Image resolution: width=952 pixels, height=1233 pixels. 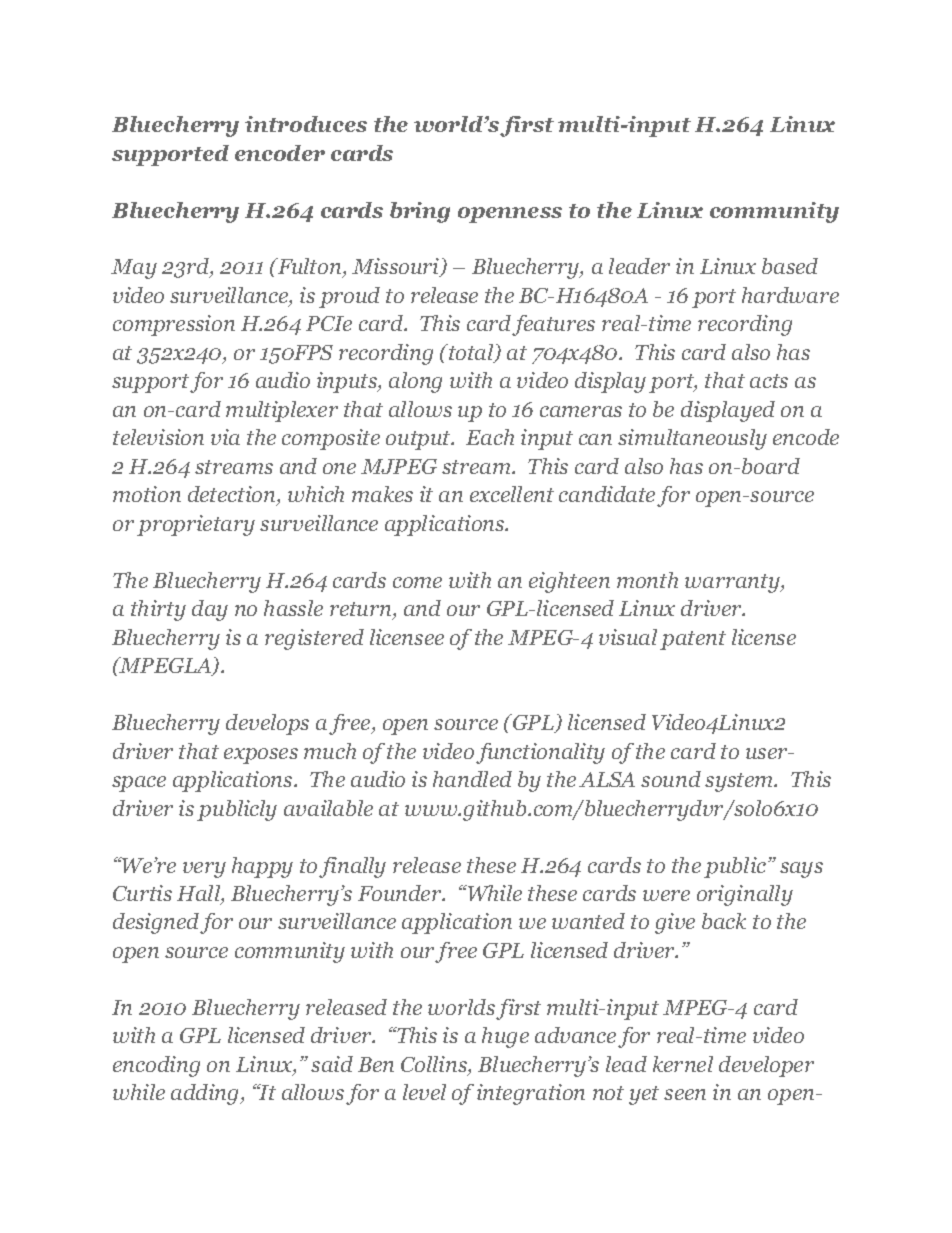 What do you see at coordinates (790, 266) in the document?
I see `based` at bounding box center [790, 266].
